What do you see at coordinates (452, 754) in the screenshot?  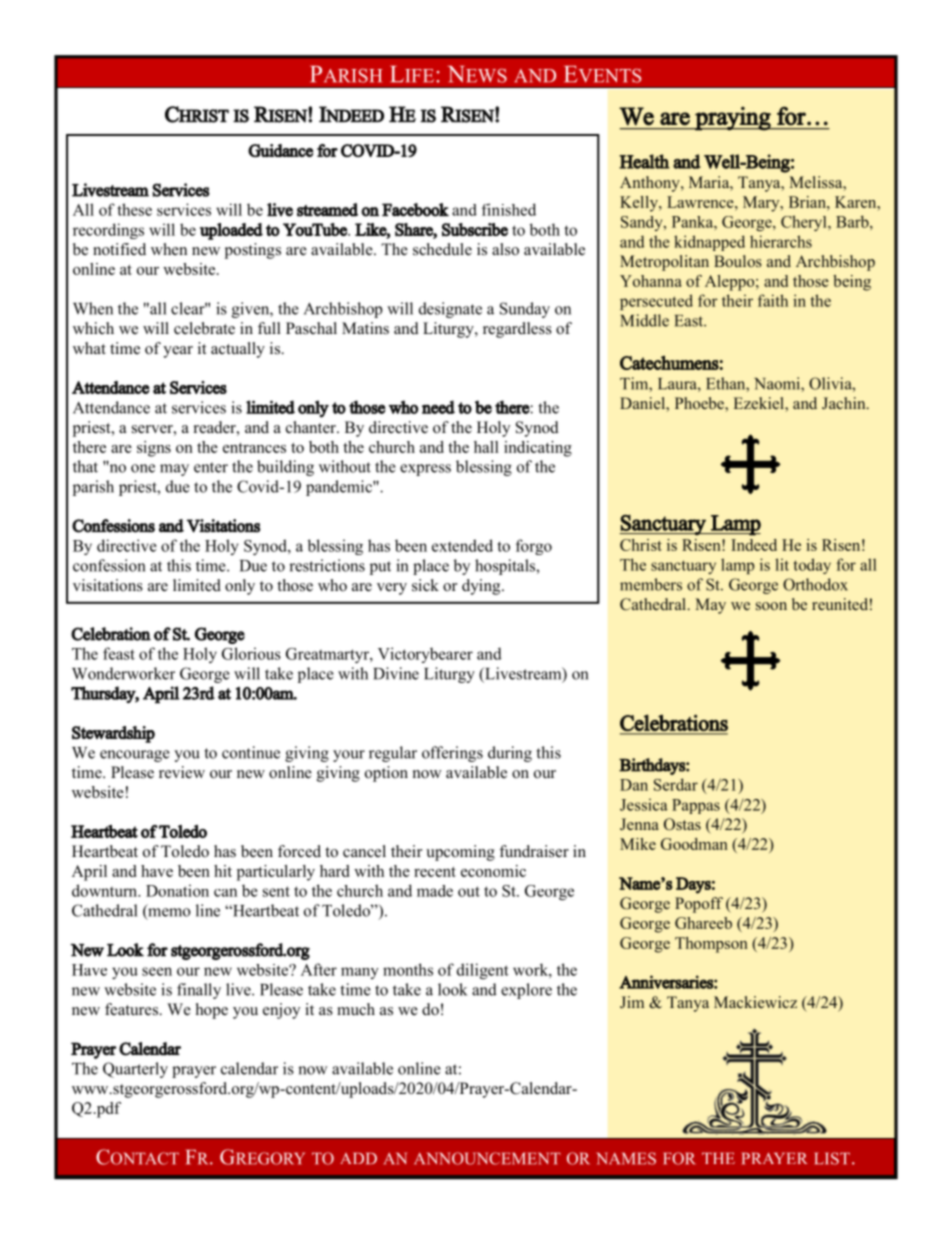 I see `offerings` at bounding box center [452, 754].
